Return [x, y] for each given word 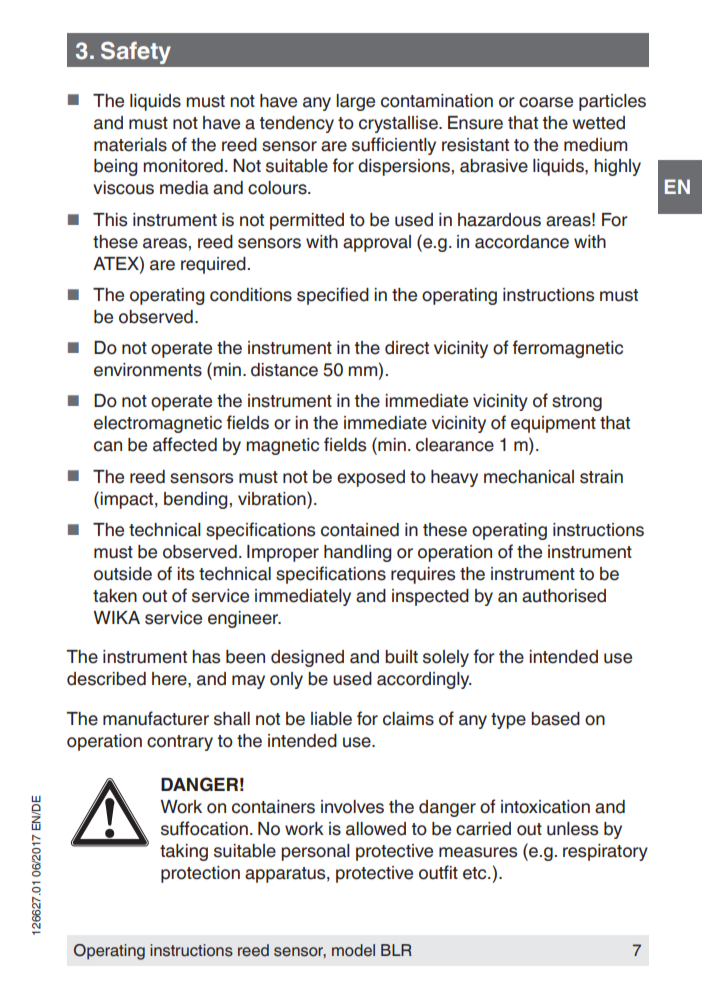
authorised [564, 596]
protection [200, 874]
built [401, 657]
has [206, 657]
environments [148, 370]
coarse [546, 102]
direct [407, 348]
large [355, 102]
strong [577, 403]
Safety [136, 53]
